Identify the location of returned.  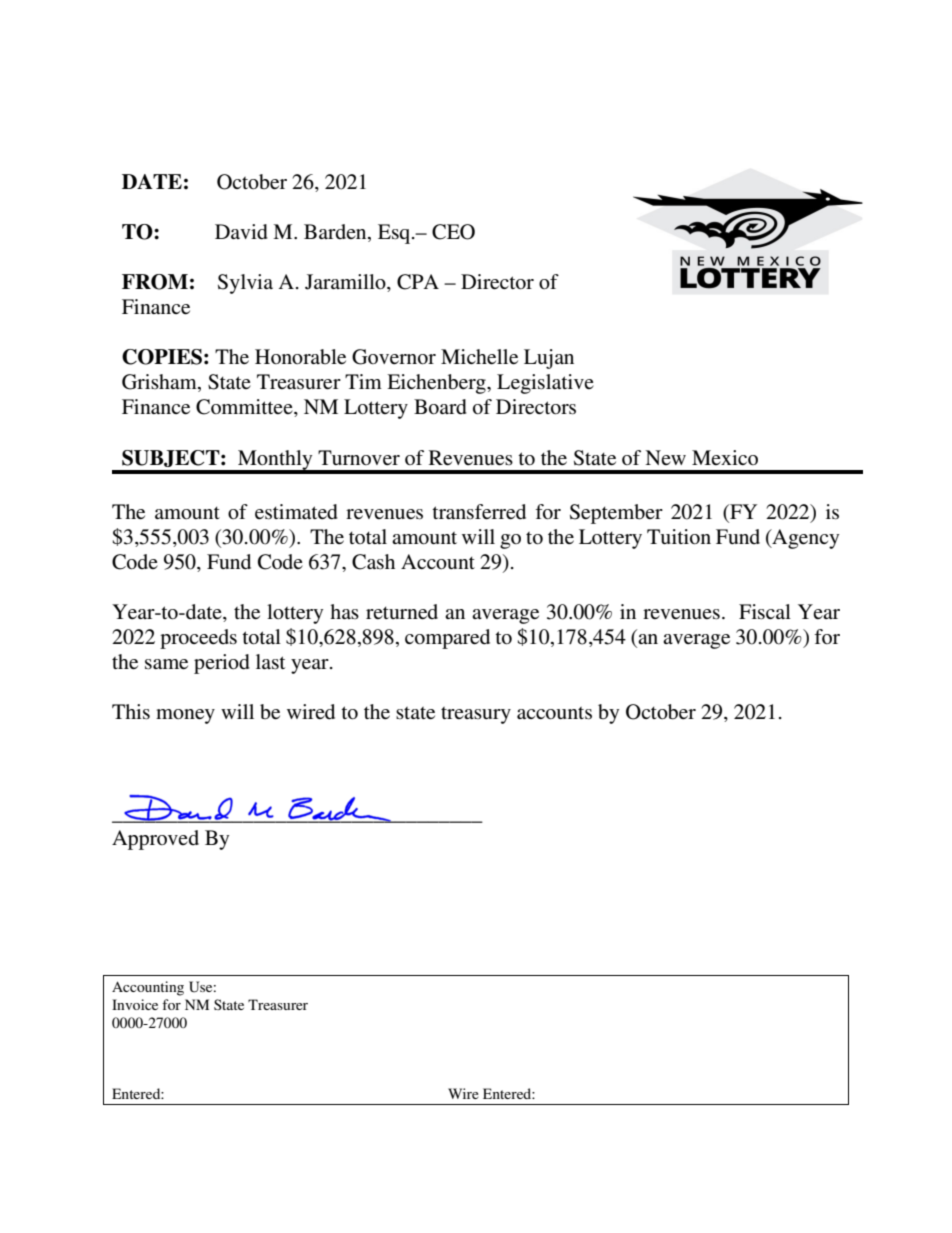
(402, 612).
